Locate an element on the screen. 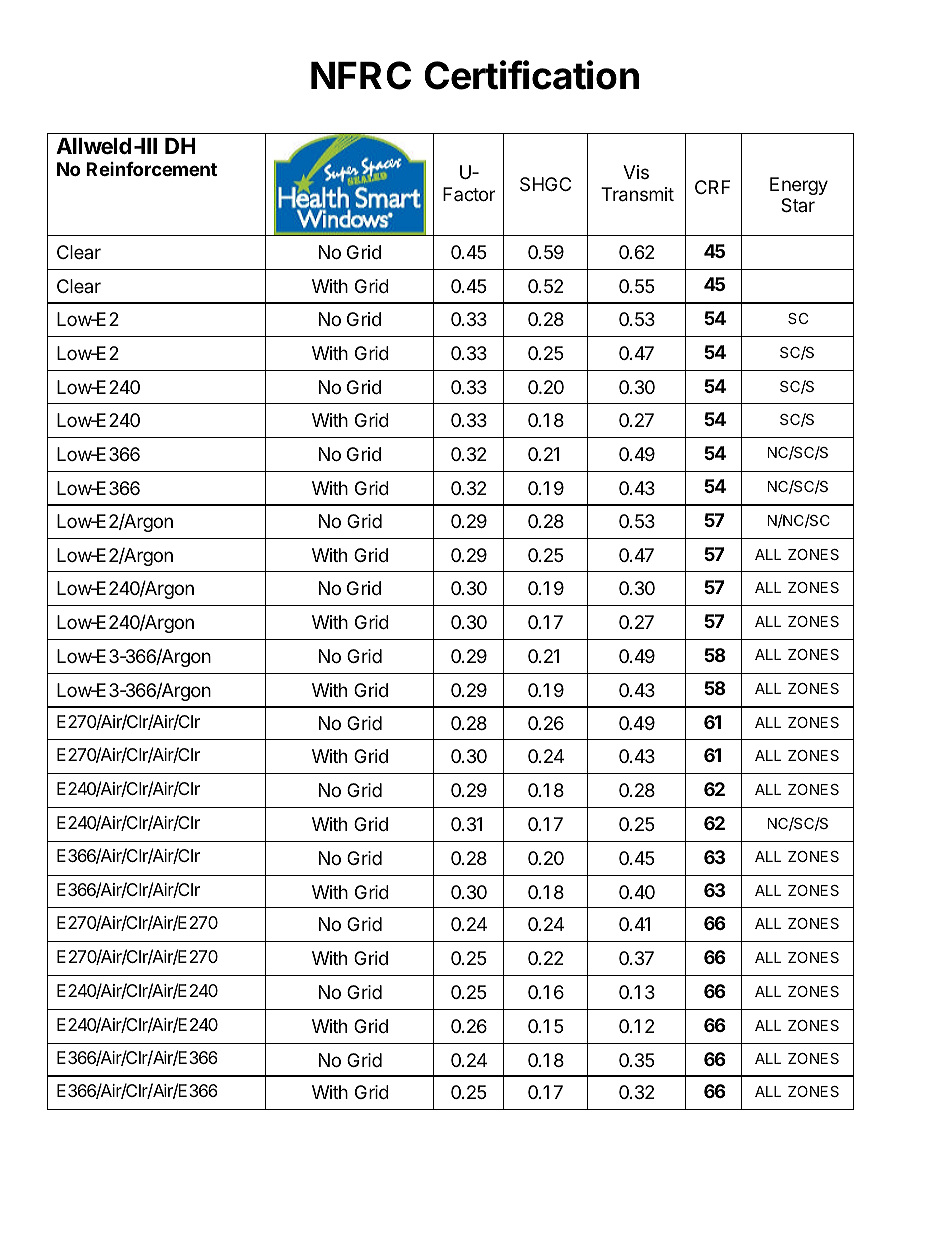  Certification is located at coordinates (531, 75).
